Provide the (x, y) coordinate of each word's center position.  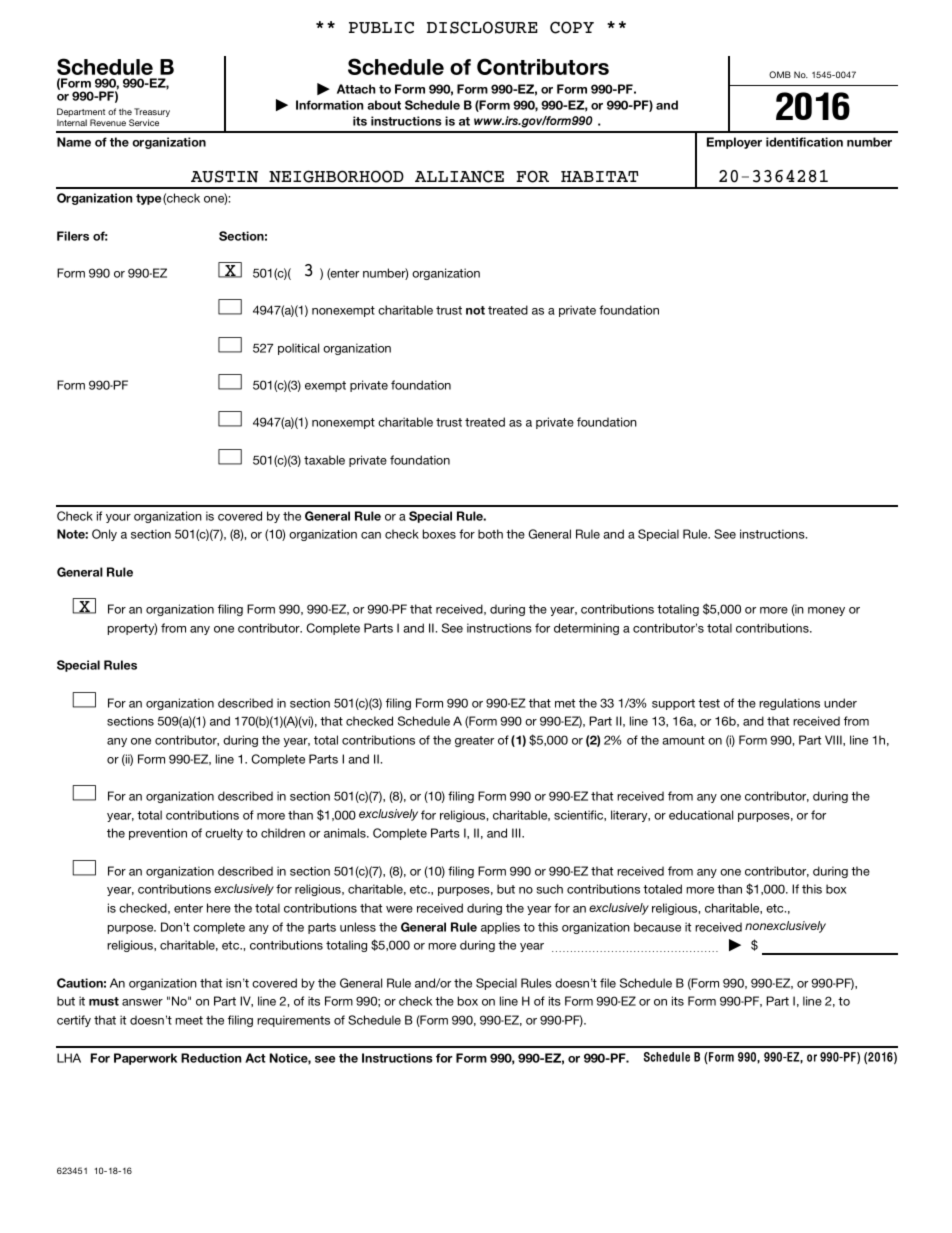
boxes (439, 534)
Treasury (152, 114)
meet (189, 1020)
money (826, 611)
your (118, 518)
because (657, 927)
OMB (780, 74)
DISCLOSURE (482, 27)
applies (500, 928)
